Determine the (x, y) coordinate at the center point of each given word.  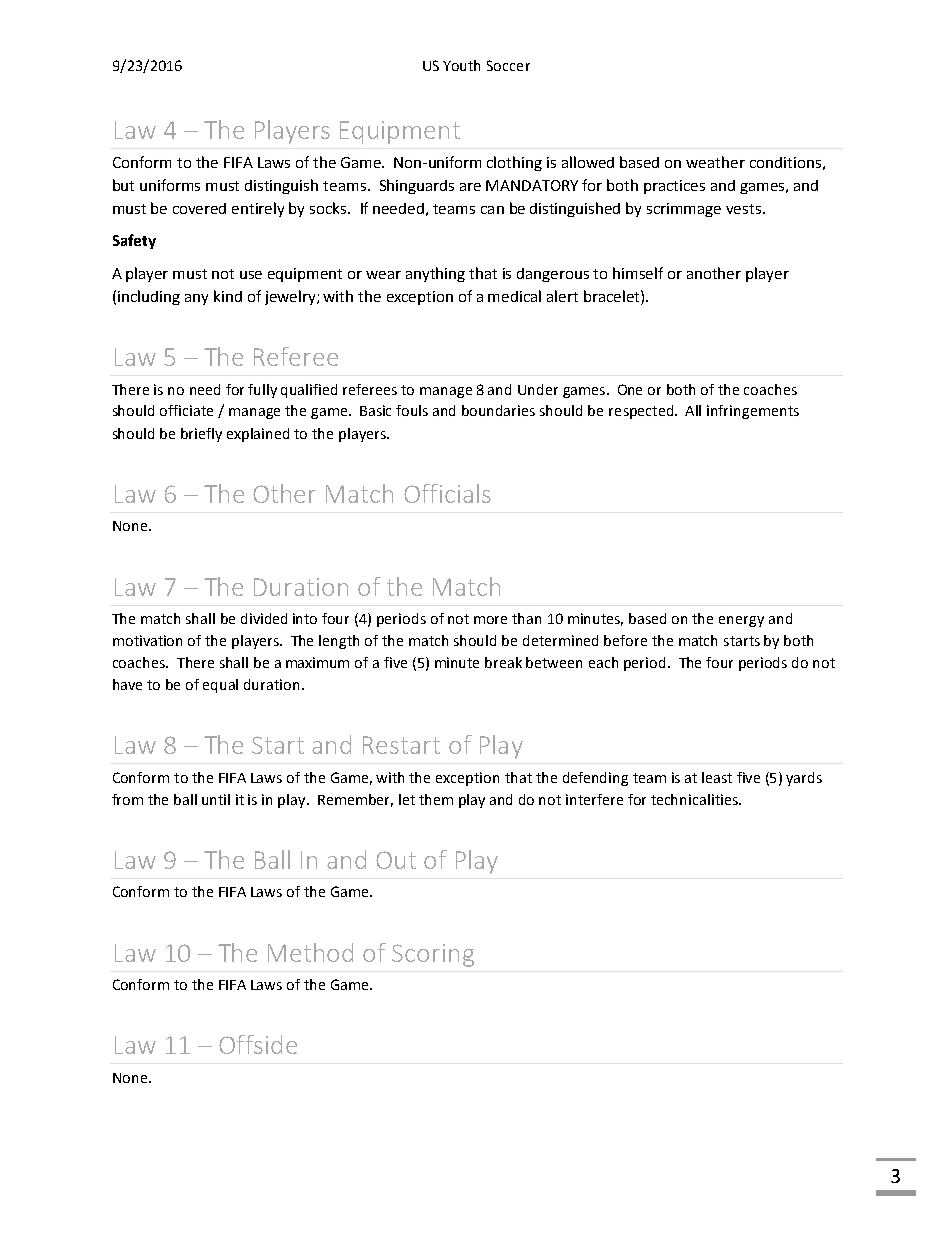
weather (715, 162)
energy (741, 621)
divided (264, 618)
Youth (461, 65)
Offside (258, 1044)
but (123, 185)
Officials (447, 493)
